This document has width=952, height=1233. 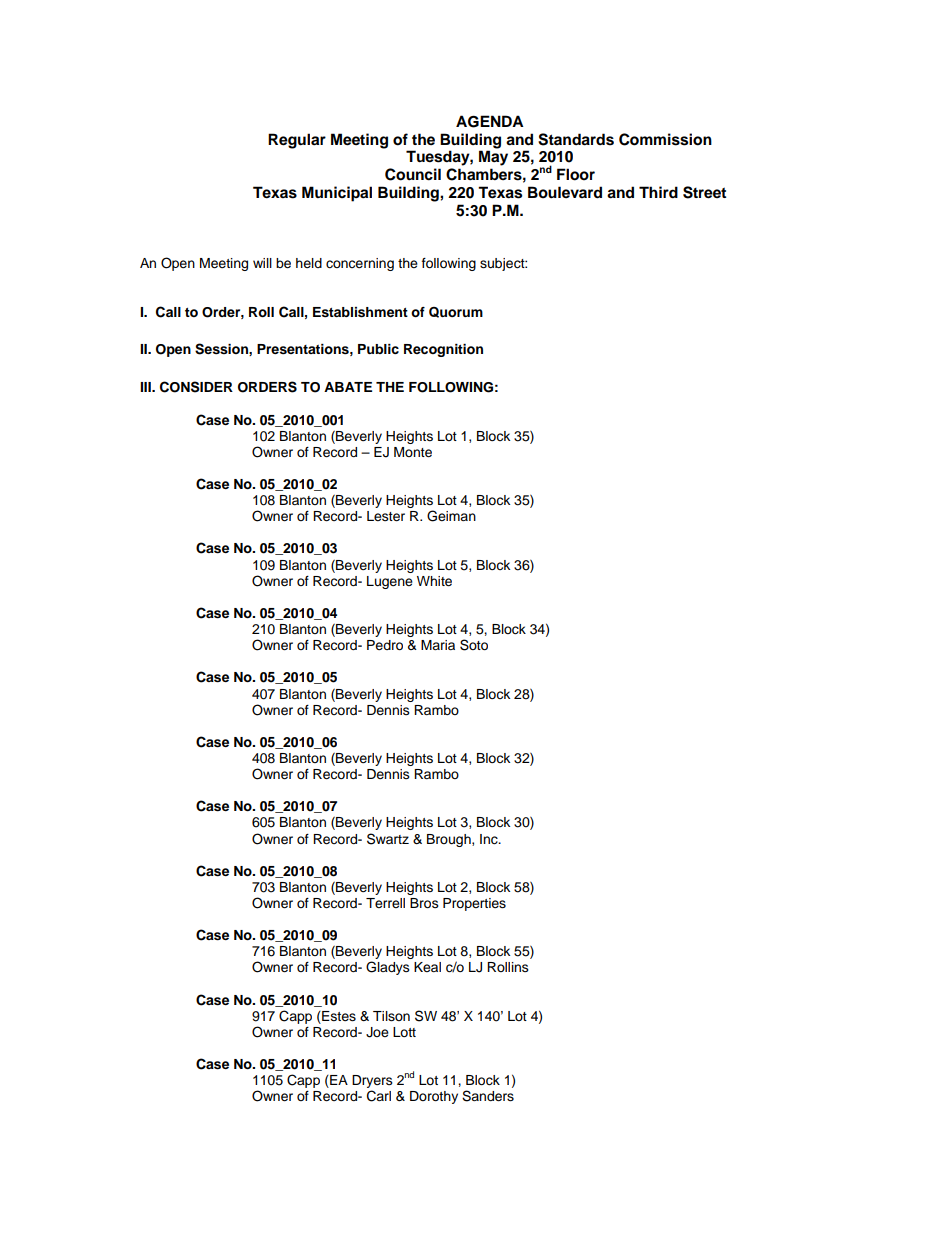 What do you see at coordinates (490, 839) in the document?
I see `Inc` at bounding box center [490, 839].
